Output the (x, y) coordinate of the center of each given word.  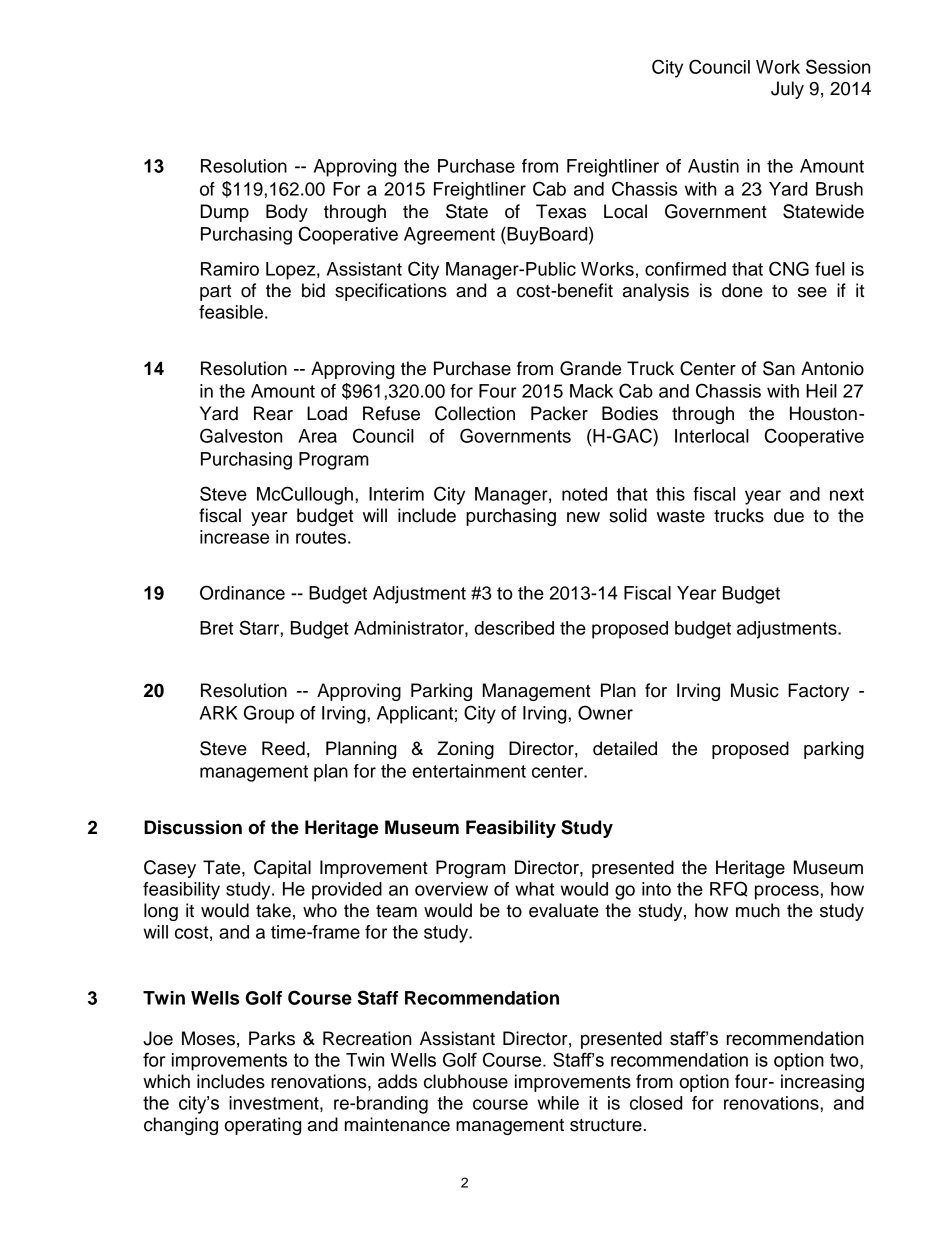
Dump (225, 213)
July (787, 90)
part (215, 293)
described (514, 628)
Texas (561, 211)
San (779, 368)
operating (263, 1126)
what (534, 889)
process (788, 892)
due (789, 515)
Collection (475, 413)
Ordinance (242, 592)
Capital (282, 869)
